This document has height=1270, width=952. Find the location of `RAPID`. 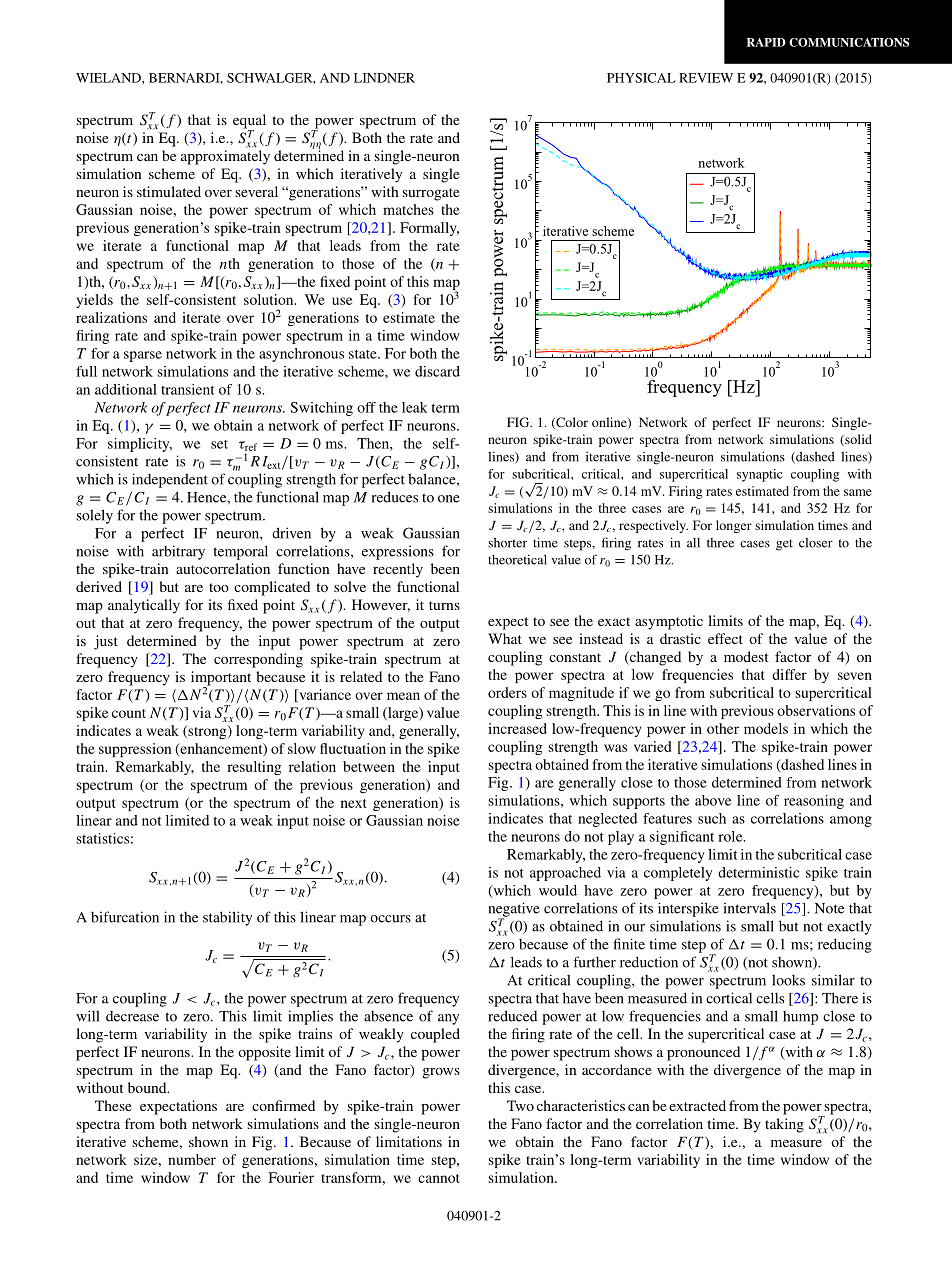

RAPID is located at coordinates (766, 42).
